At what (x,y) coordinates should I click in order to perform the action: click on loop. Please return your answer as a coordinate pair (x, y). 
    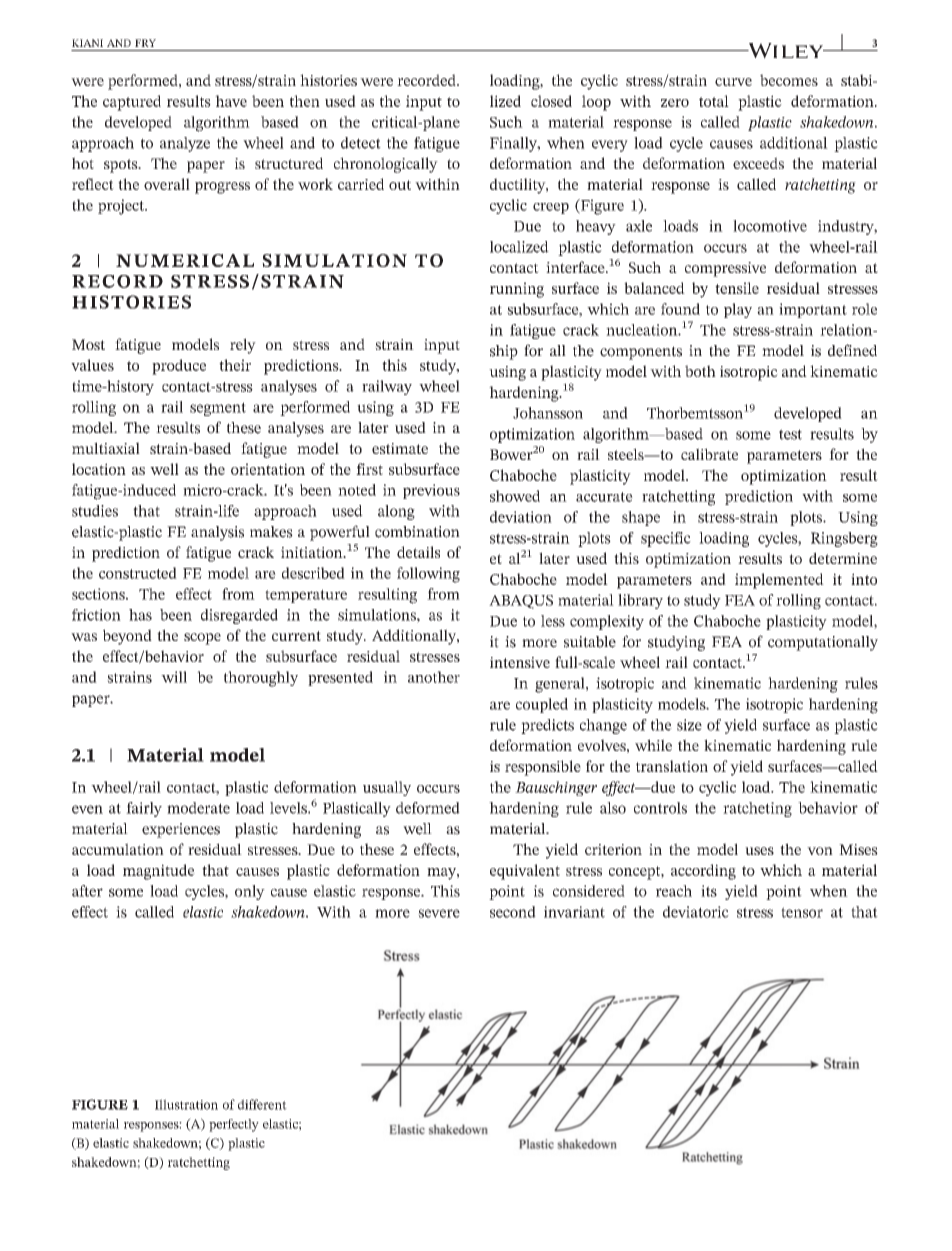
    Looking at the image, I should click on (596, 103).
